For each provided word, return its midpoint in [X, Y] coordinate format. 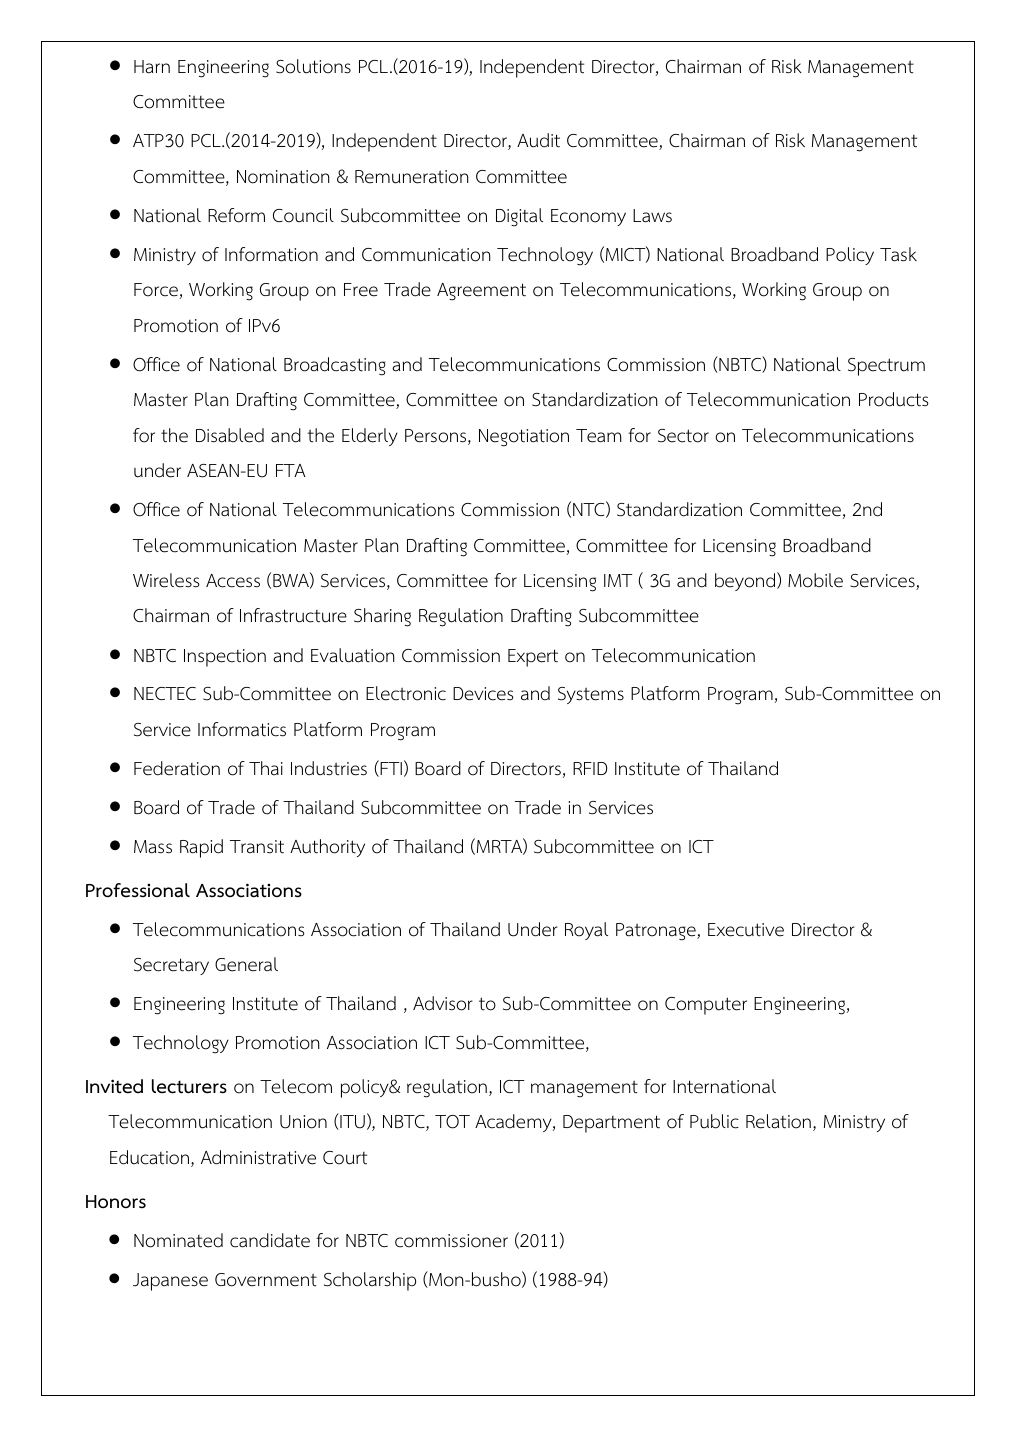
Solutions [313, 66]
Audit [538, 140]
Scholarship [370, 1281]
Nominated [178, 1240]
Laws [652, 216]
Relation [778, 1121]
